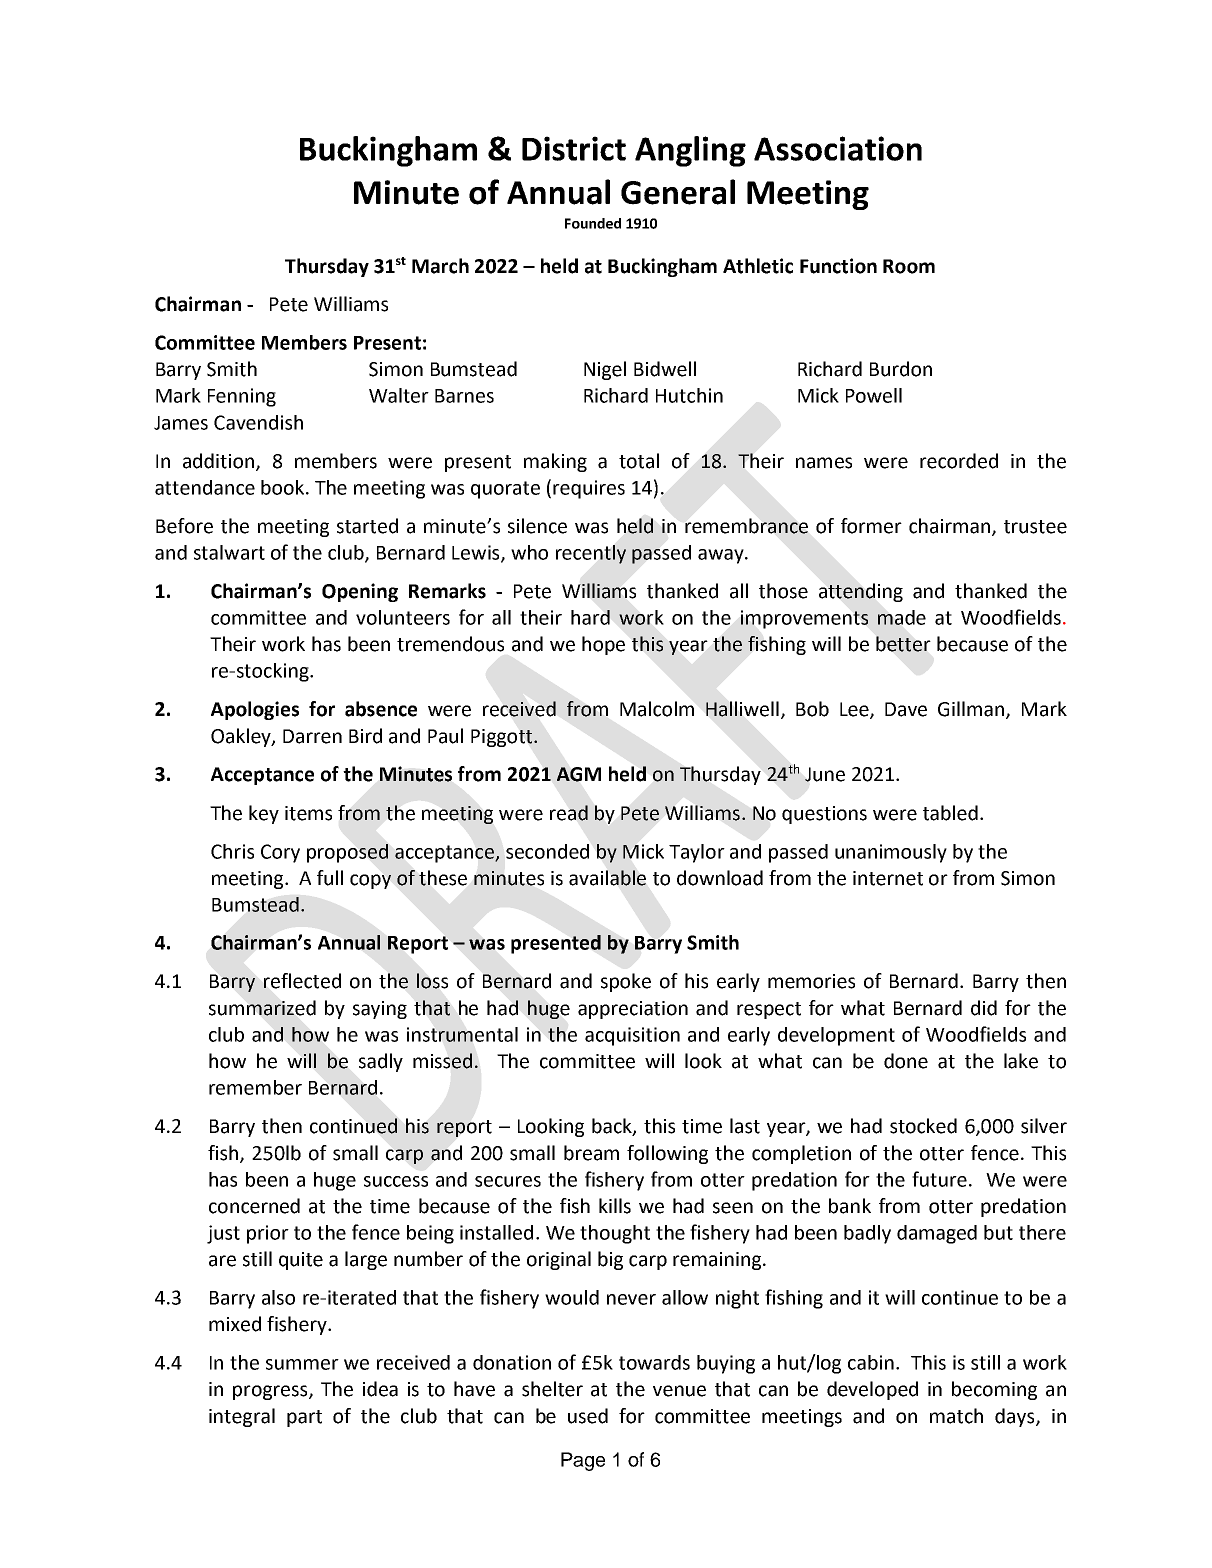 The image size is (1212, 1568). I want to click on Room, so click(909, 266).
